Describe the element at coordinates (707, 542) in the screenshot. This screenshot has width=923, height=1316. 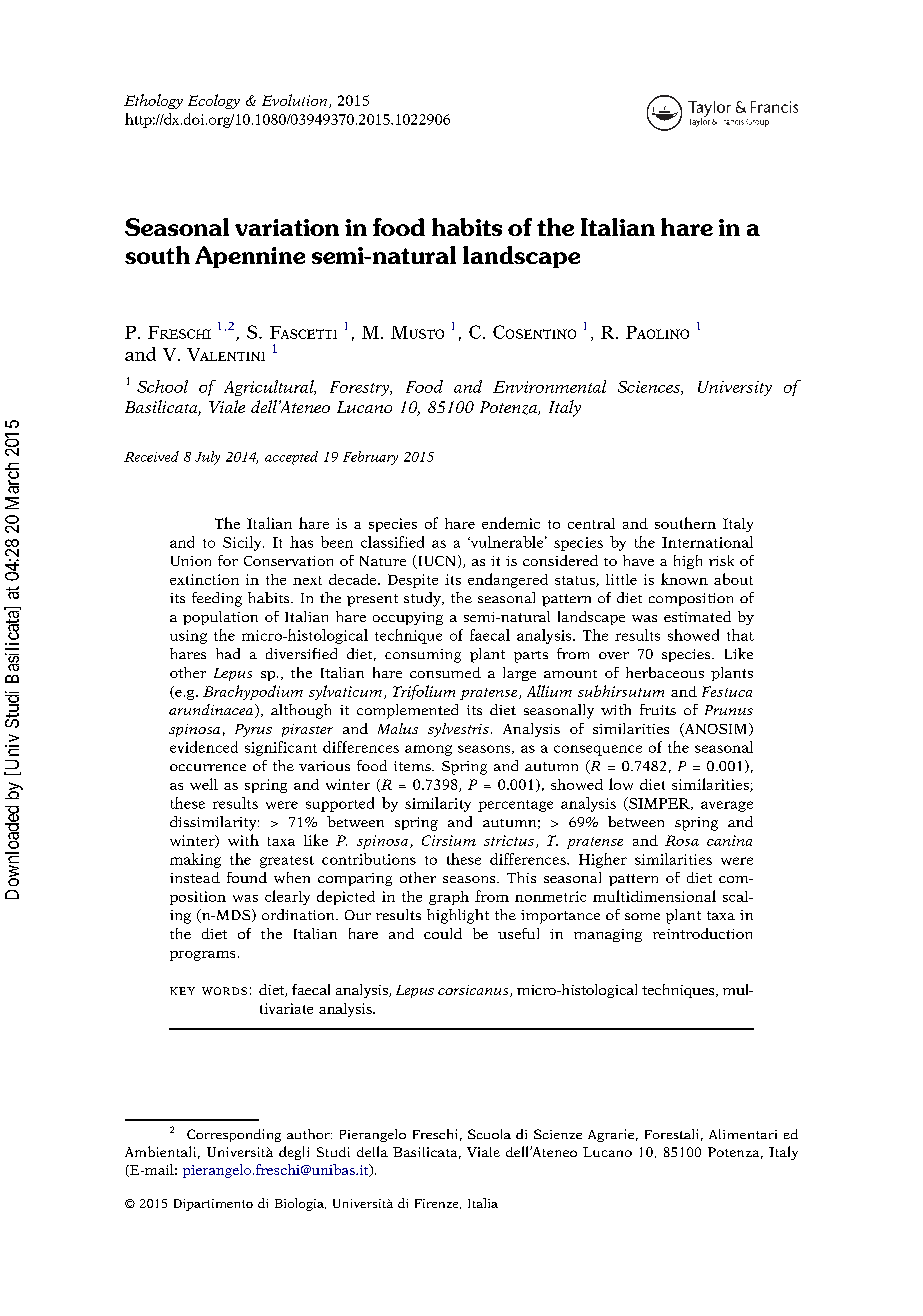
I see `International` at that location.
